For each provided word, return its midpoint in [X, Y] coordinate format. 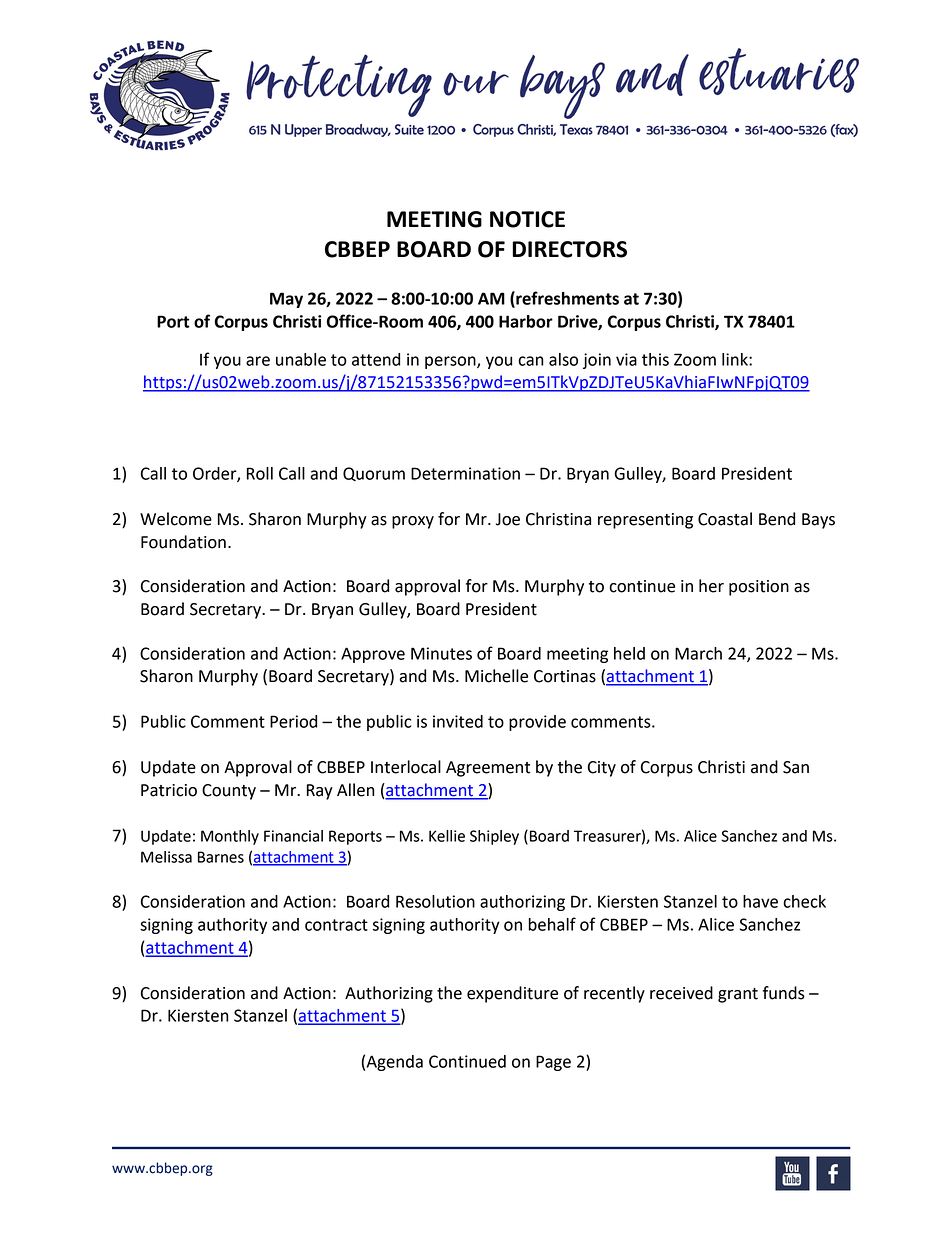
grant [738, 995]
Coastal [725, 519]
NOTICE [527, 219]
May [286, 300]
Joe [508, 519]
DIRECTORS [569, 249]
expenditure [512, 994]
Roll [260, 473]
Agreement [488, 769]
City [602, 769]
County [229, 792]
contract [336, 925]
